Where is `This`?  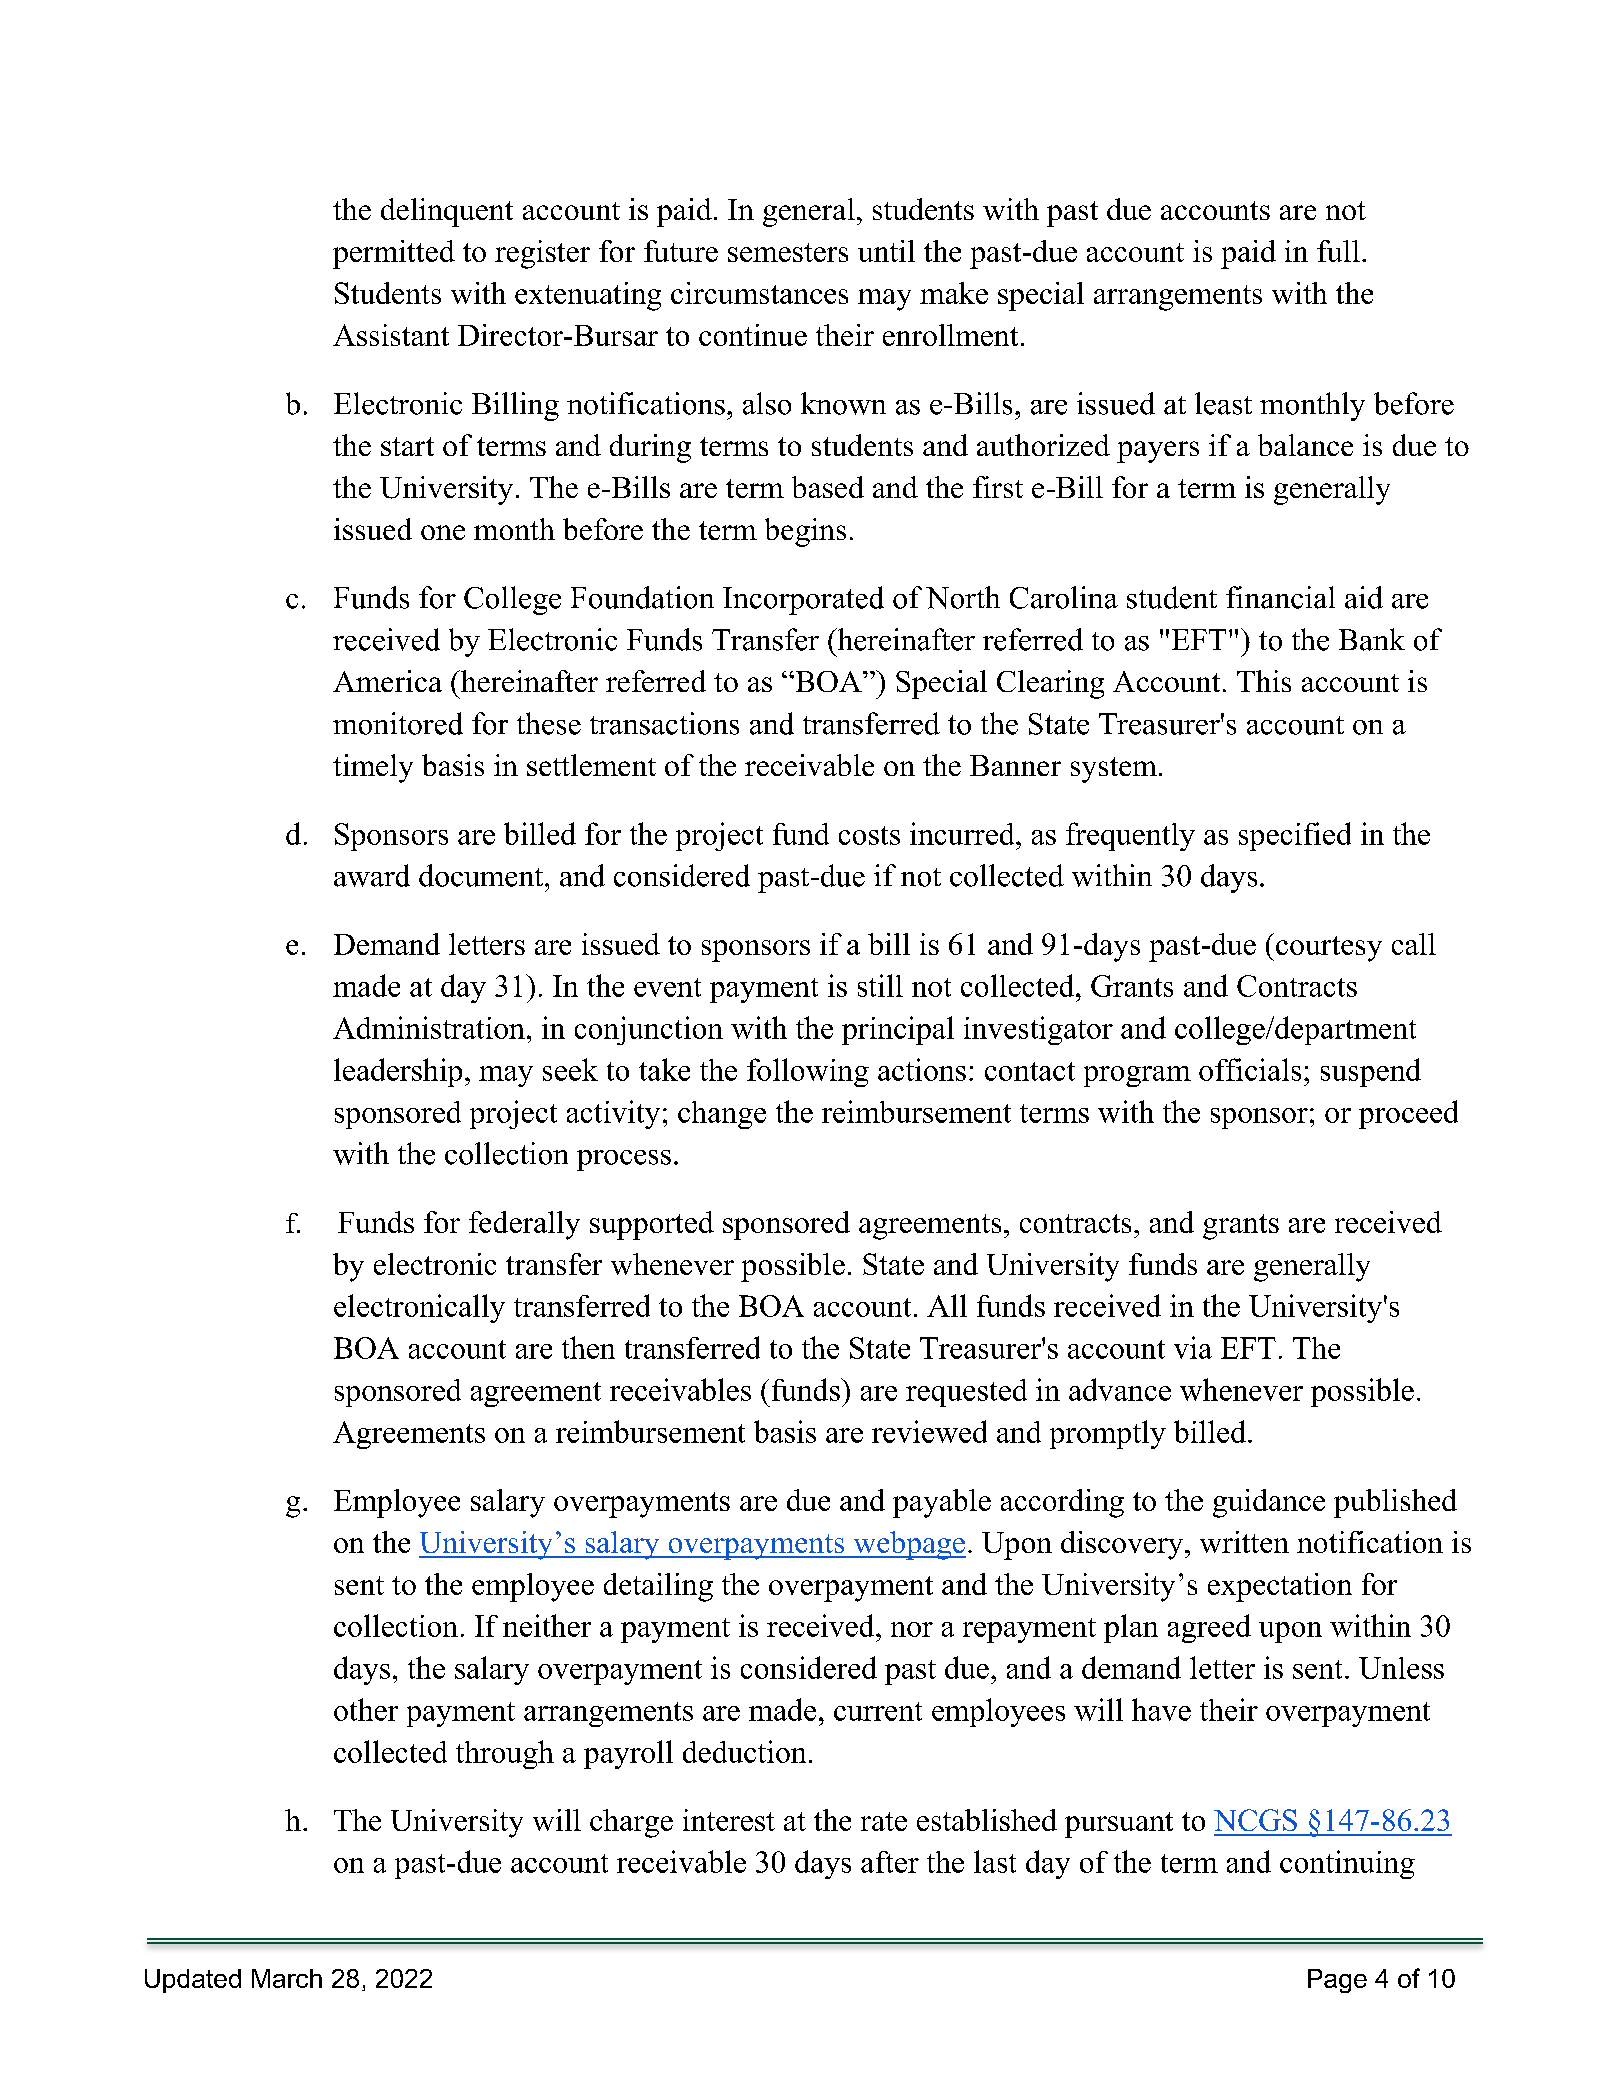 This is located at coordinates (1264, 681).
